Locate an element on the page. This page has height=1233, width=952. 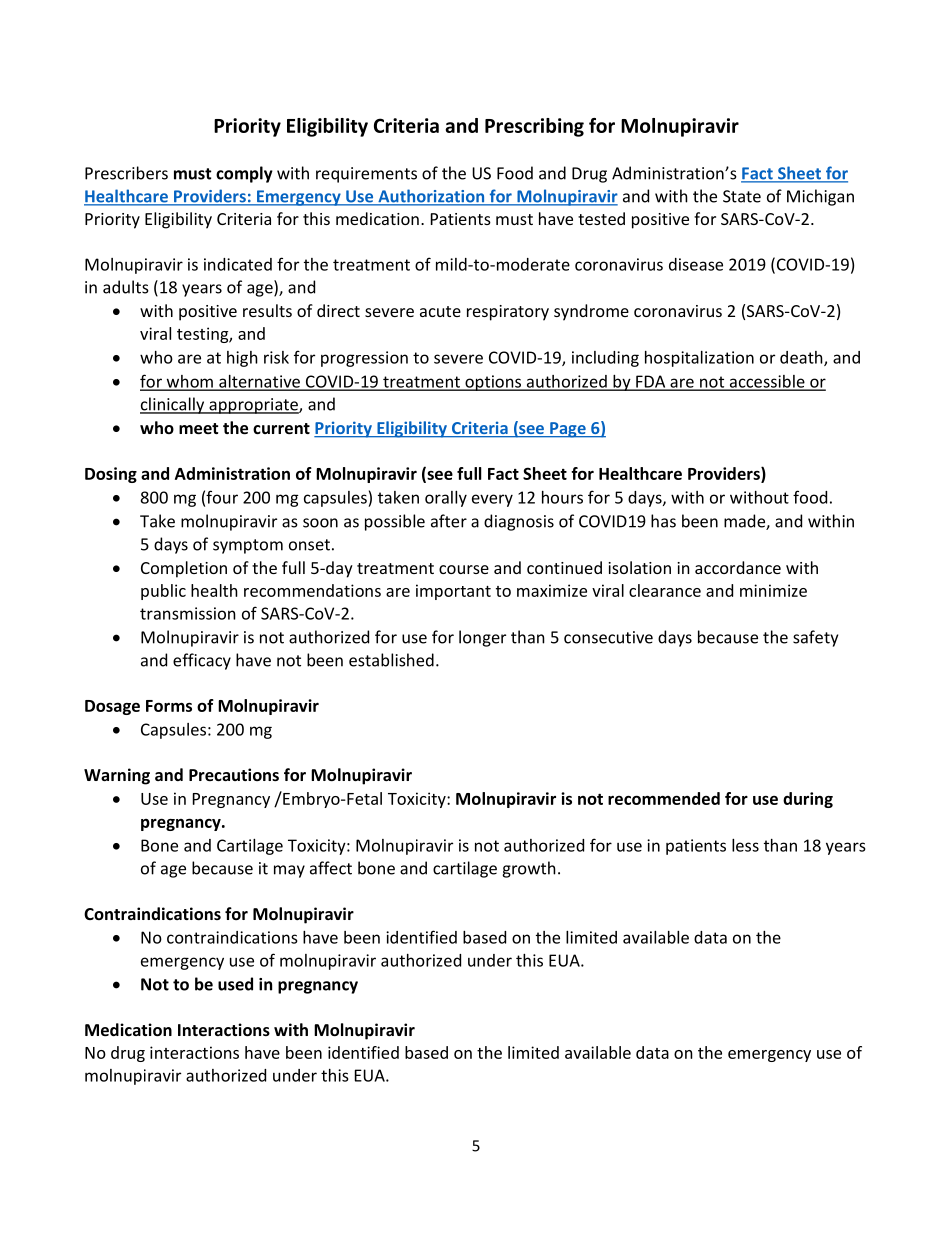
Authorization is located at coordinates (431, 197).
